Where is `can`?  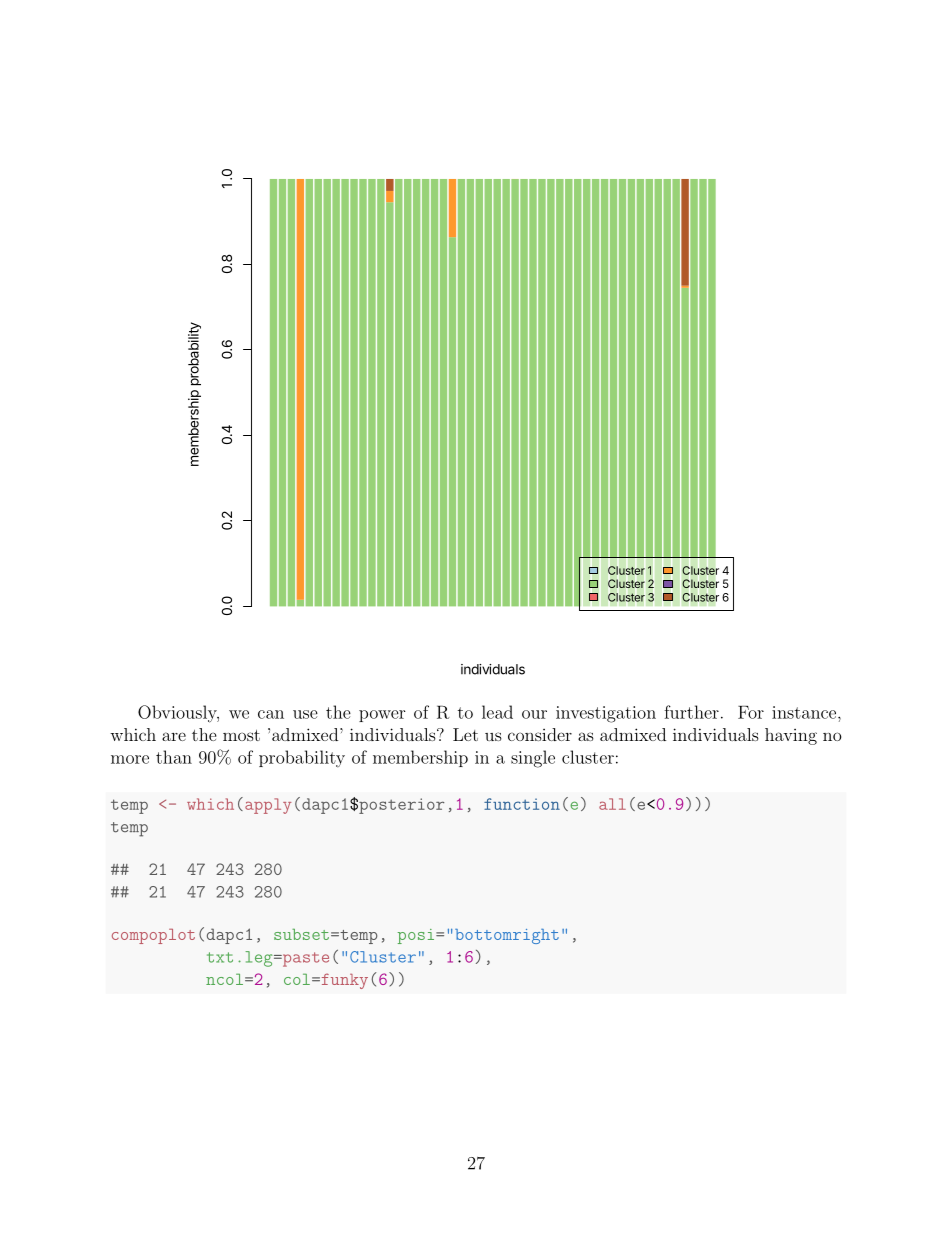 can is located at coordinates (271, 714).
